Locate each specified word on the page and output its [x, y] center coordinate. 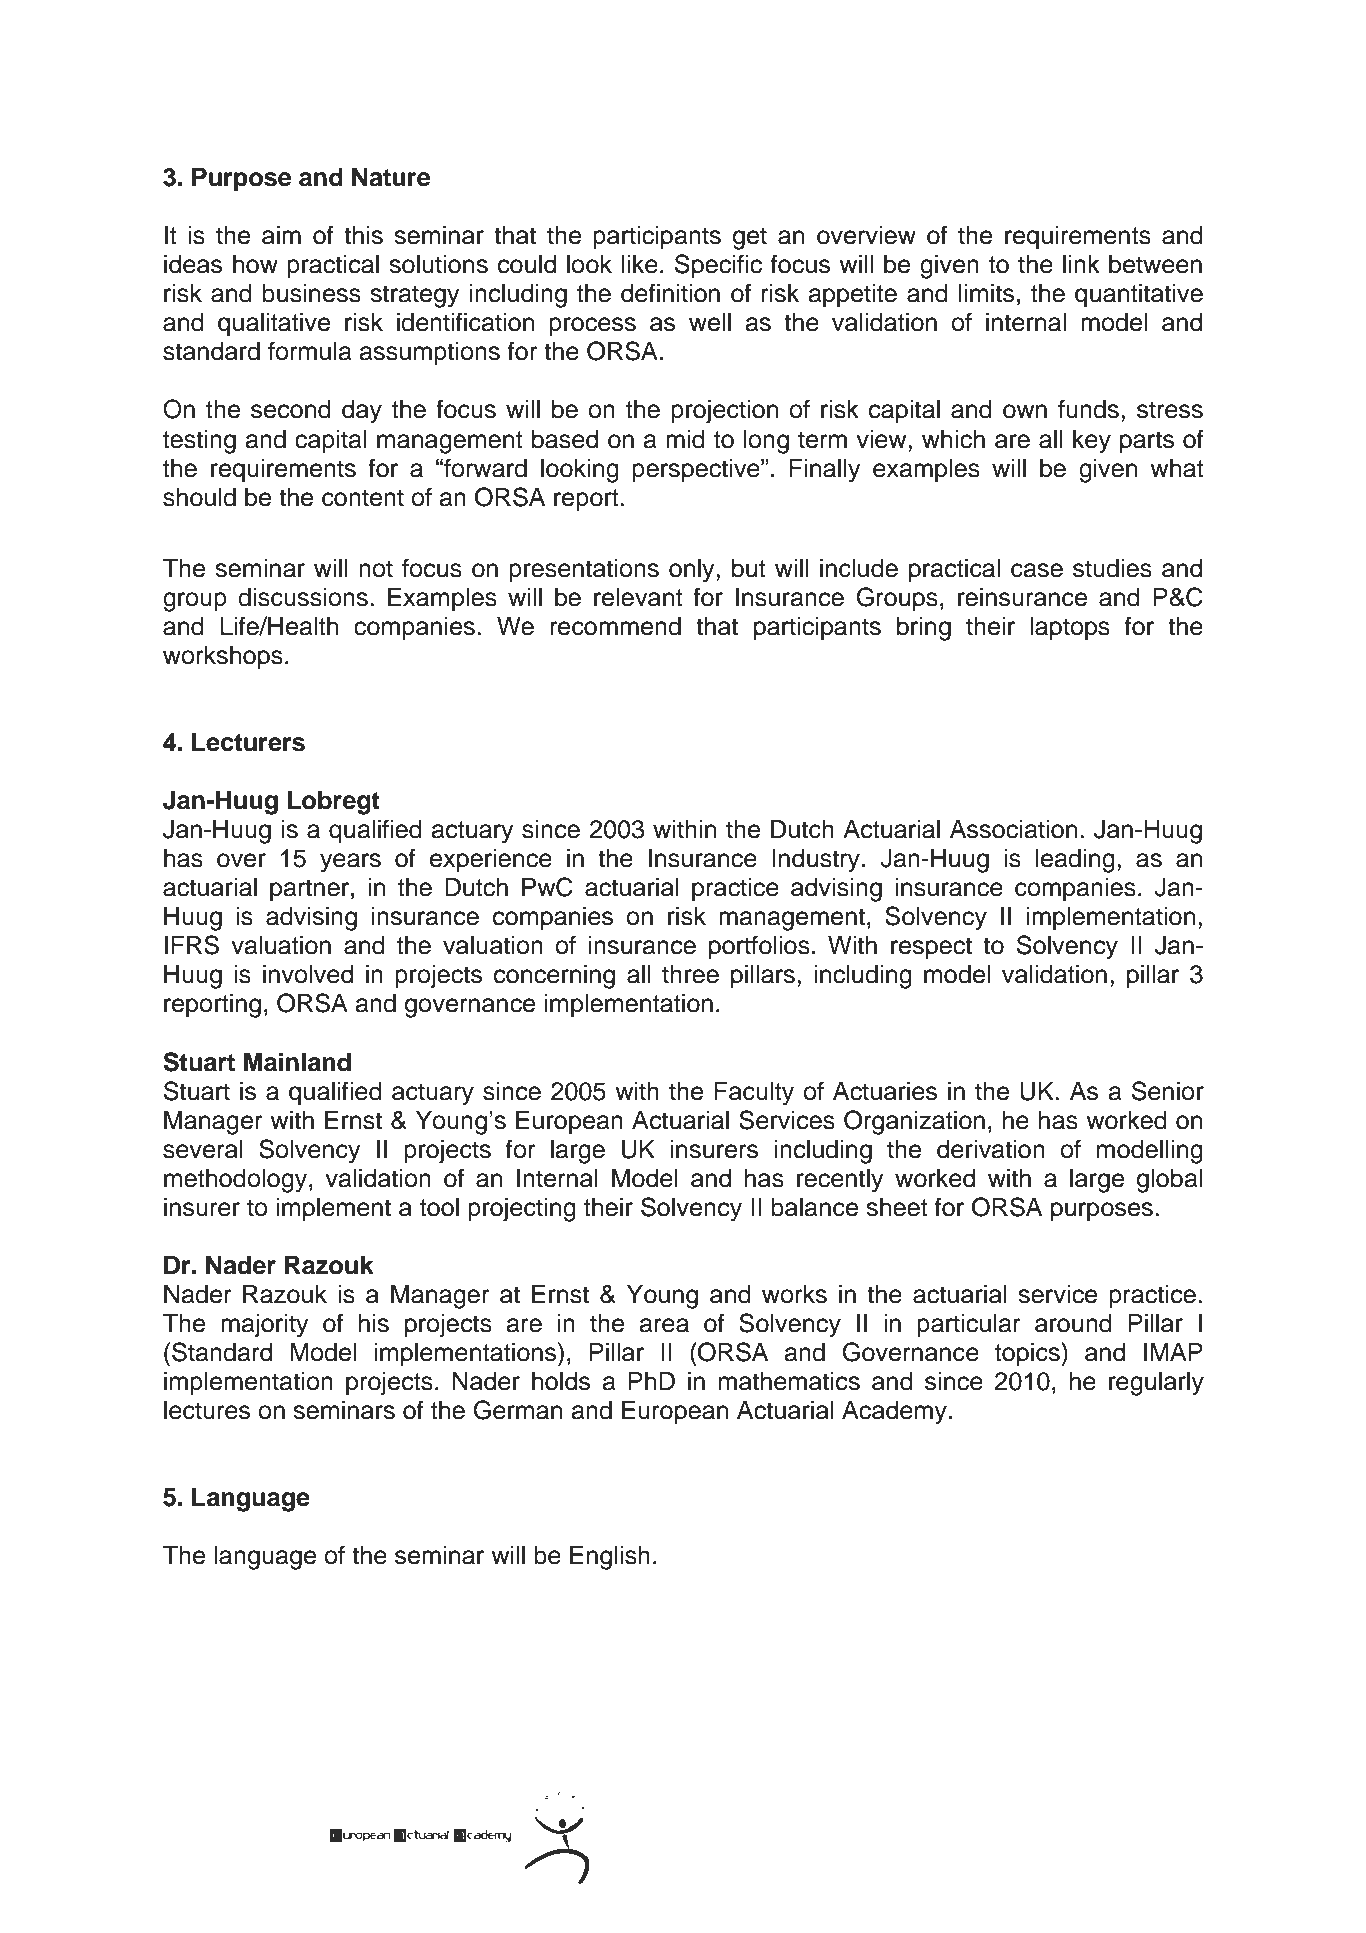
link [1081, 264]
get [750, 238]
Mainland [297, 1062]
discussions [303, 597]
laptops [1070, 629]
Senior [1168, 1091]
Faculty [754, 1094]
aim [281, 235]
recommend [616, 626]
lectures [207, 1410]
